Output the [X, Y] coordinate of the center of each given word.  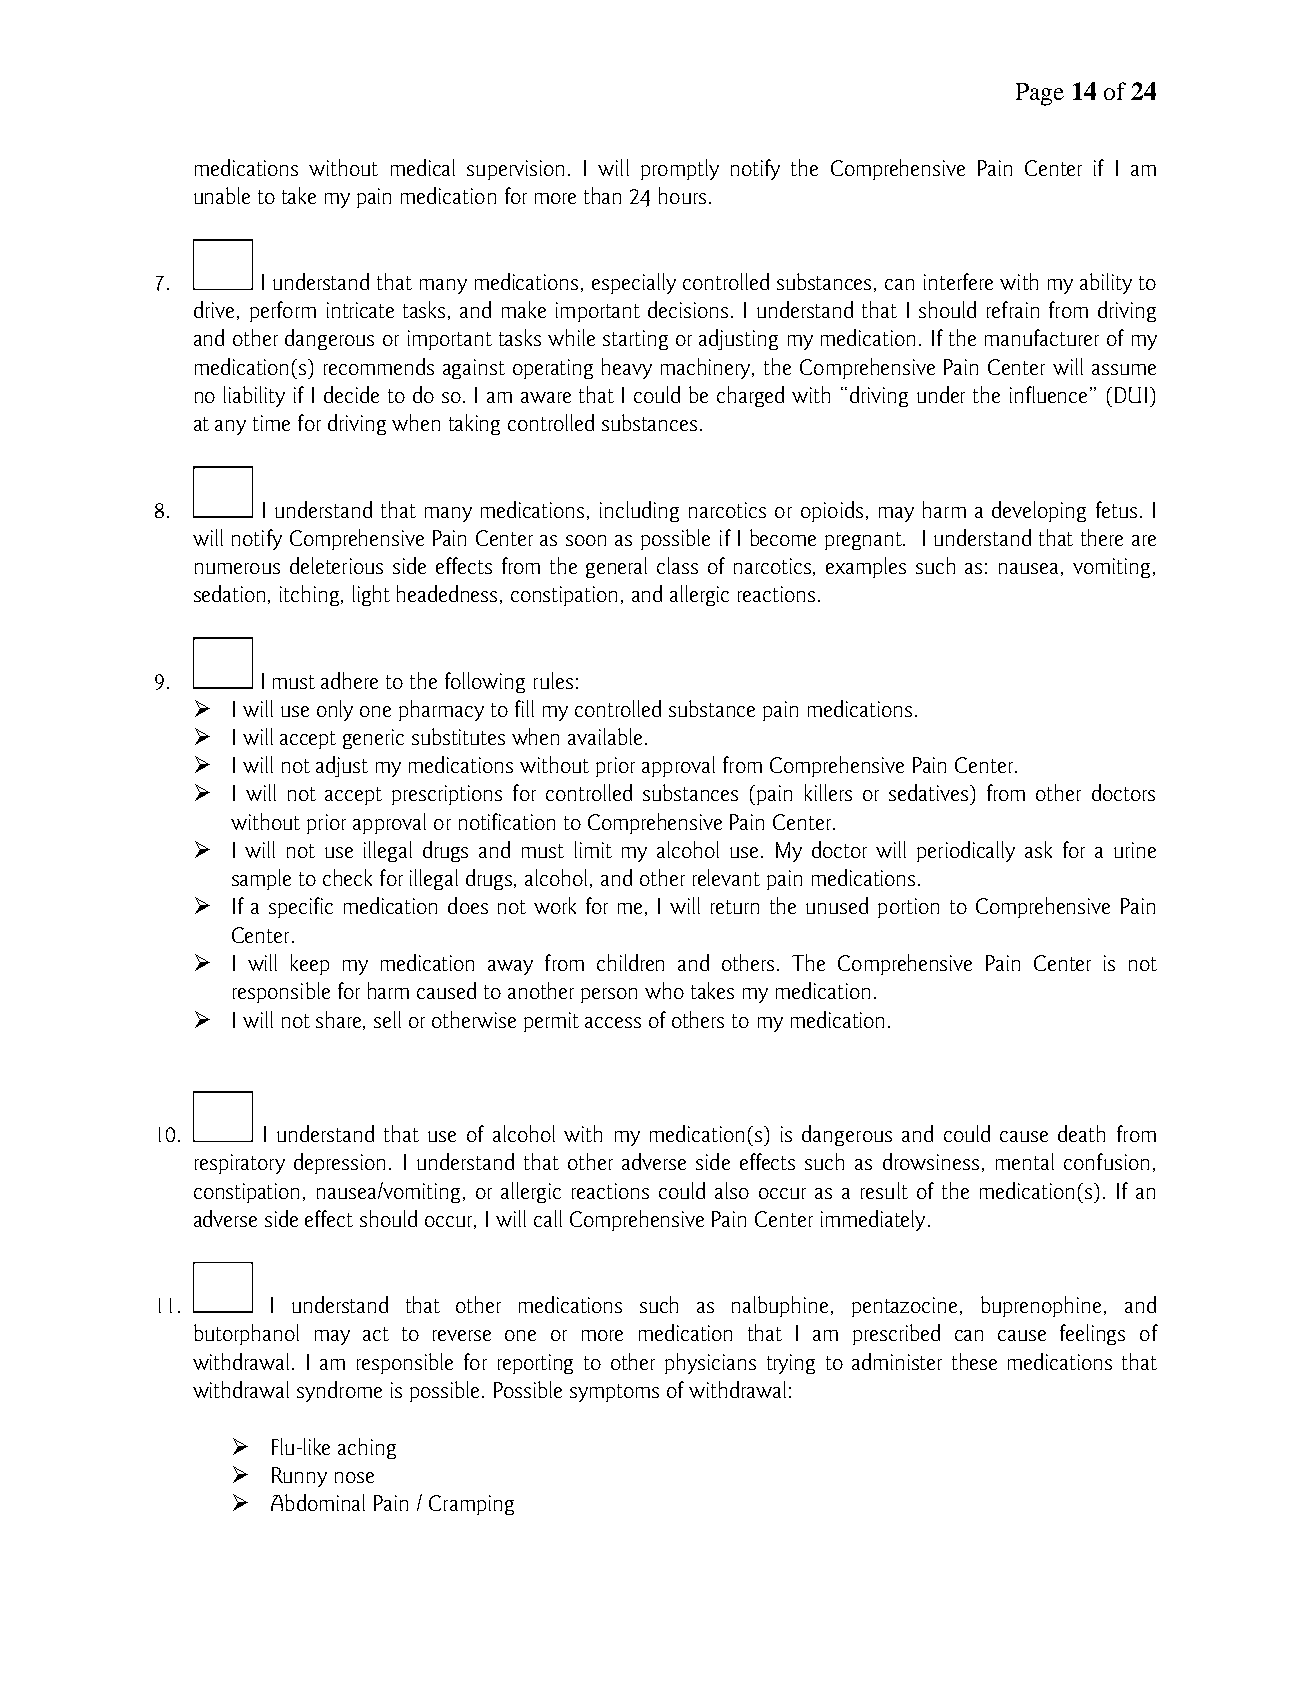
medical [423, 167]
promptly [680, 169]
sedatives [930, 792]
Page [1040, 94]
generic [373, 739]
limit [593, 849]
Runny [299, 1477]
